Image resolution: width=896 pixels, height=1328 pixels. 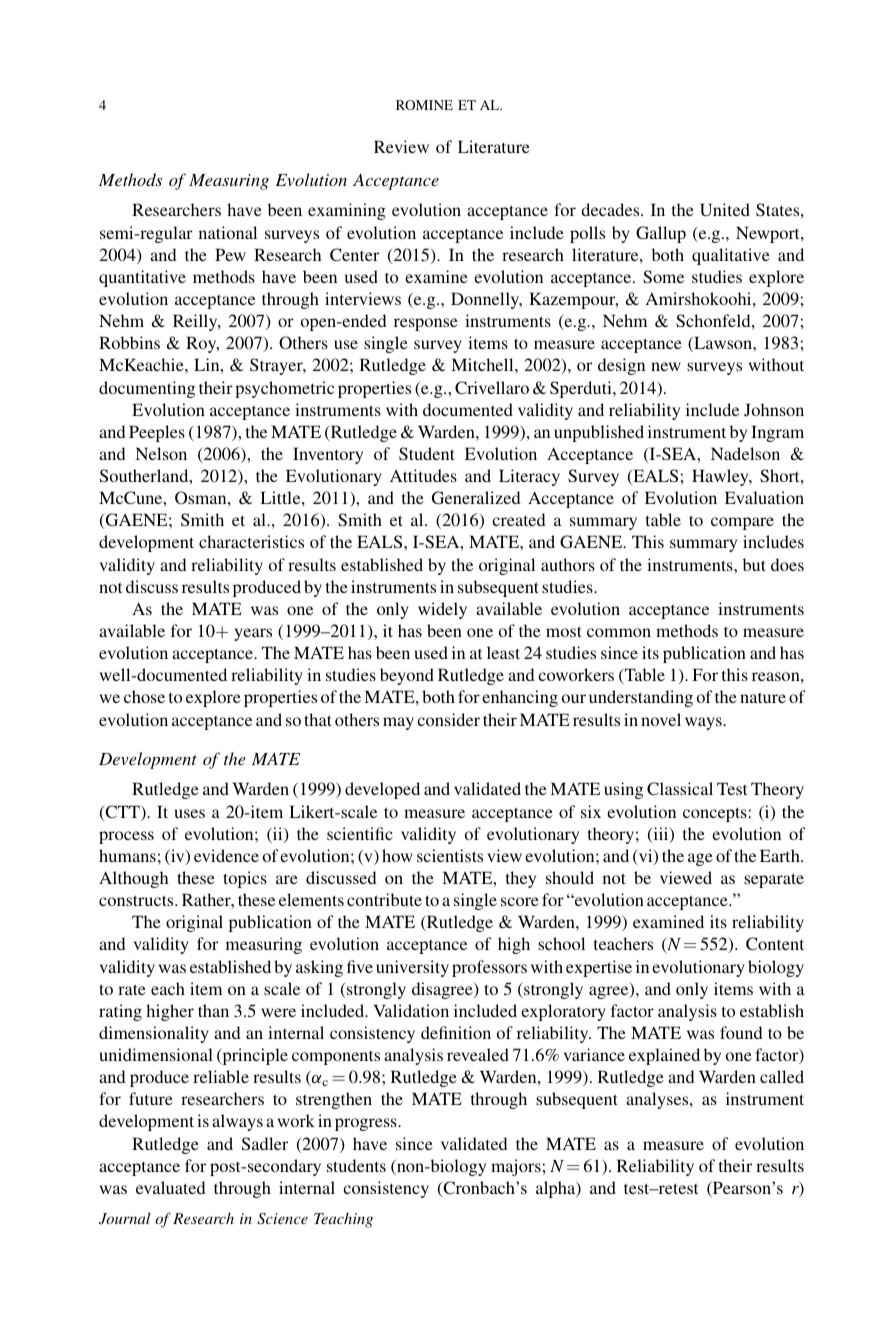 I want to click on qualitative, so click(x=731, y=256).
